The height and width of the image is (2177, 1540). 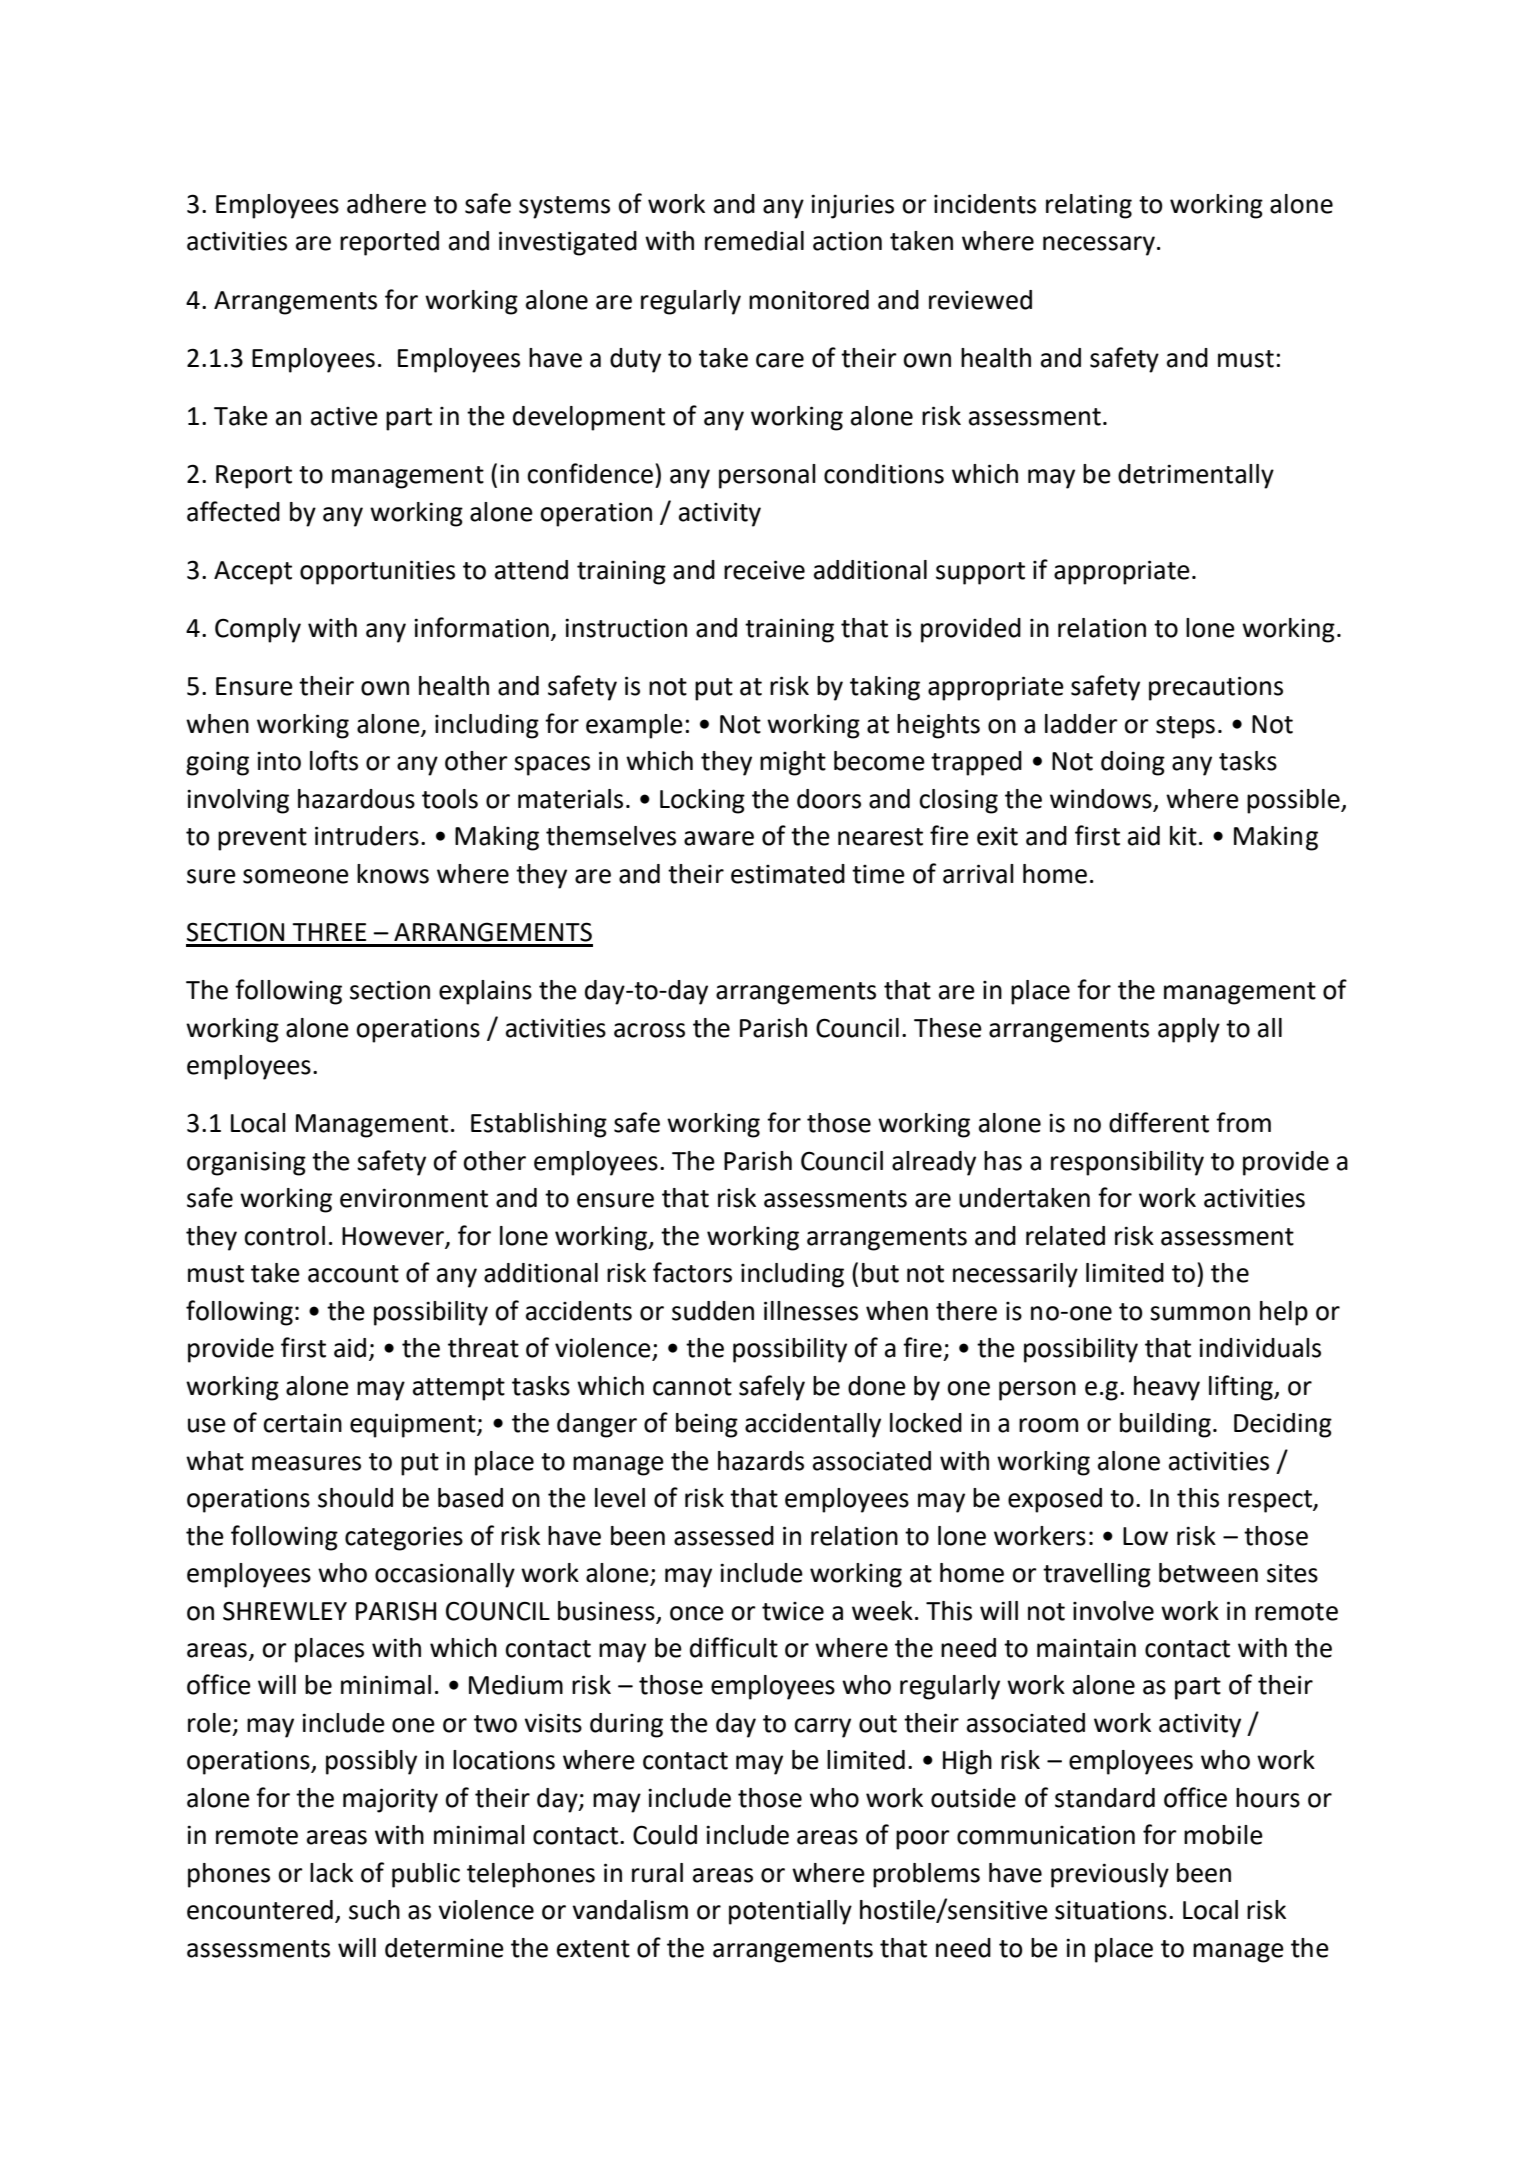 What do you see at coordinates (331, 1873) in the image?
I see `lack` at bounding box center [331, 1873].
